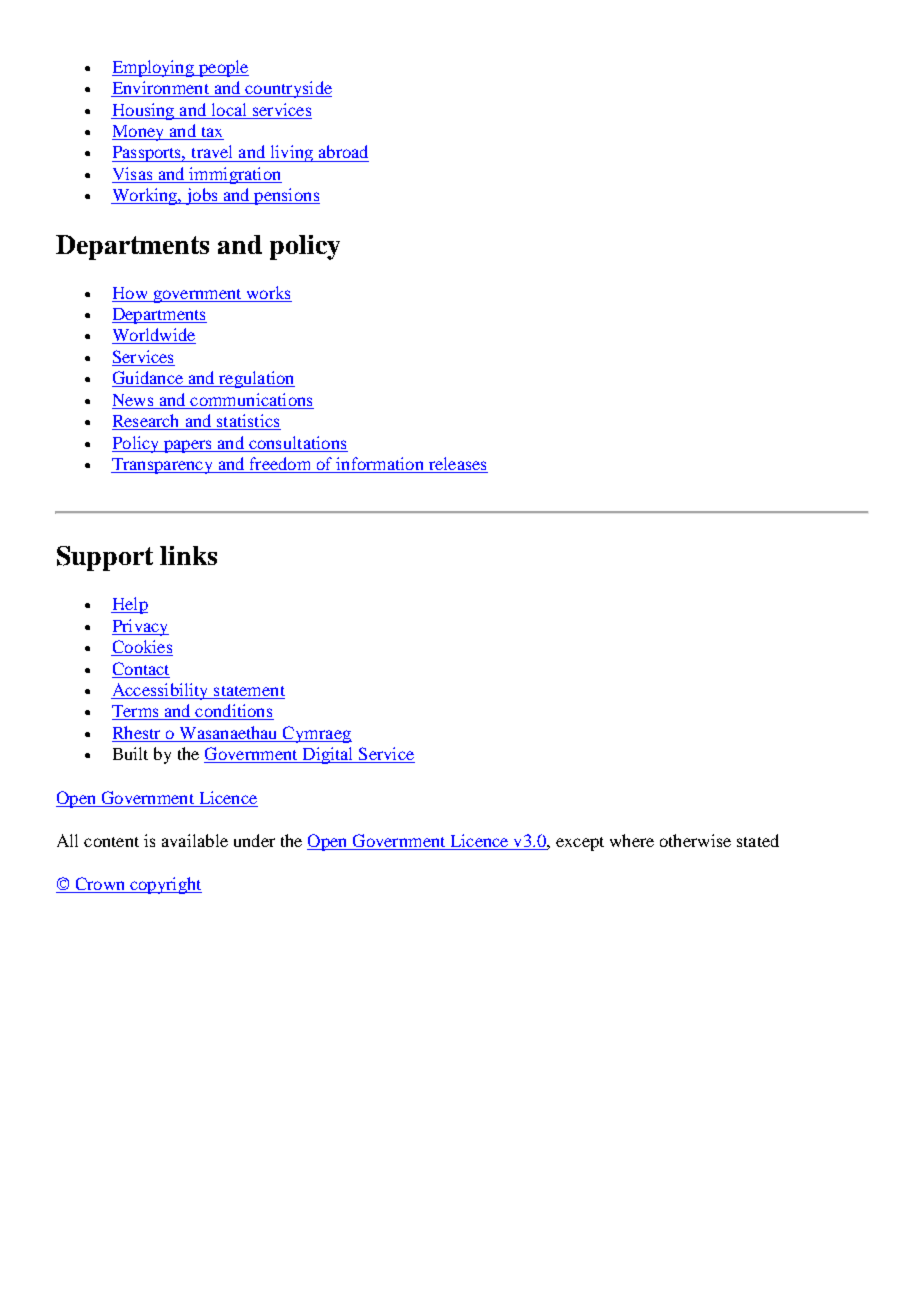  I want to click on Worldwide, so click(154, 336).
